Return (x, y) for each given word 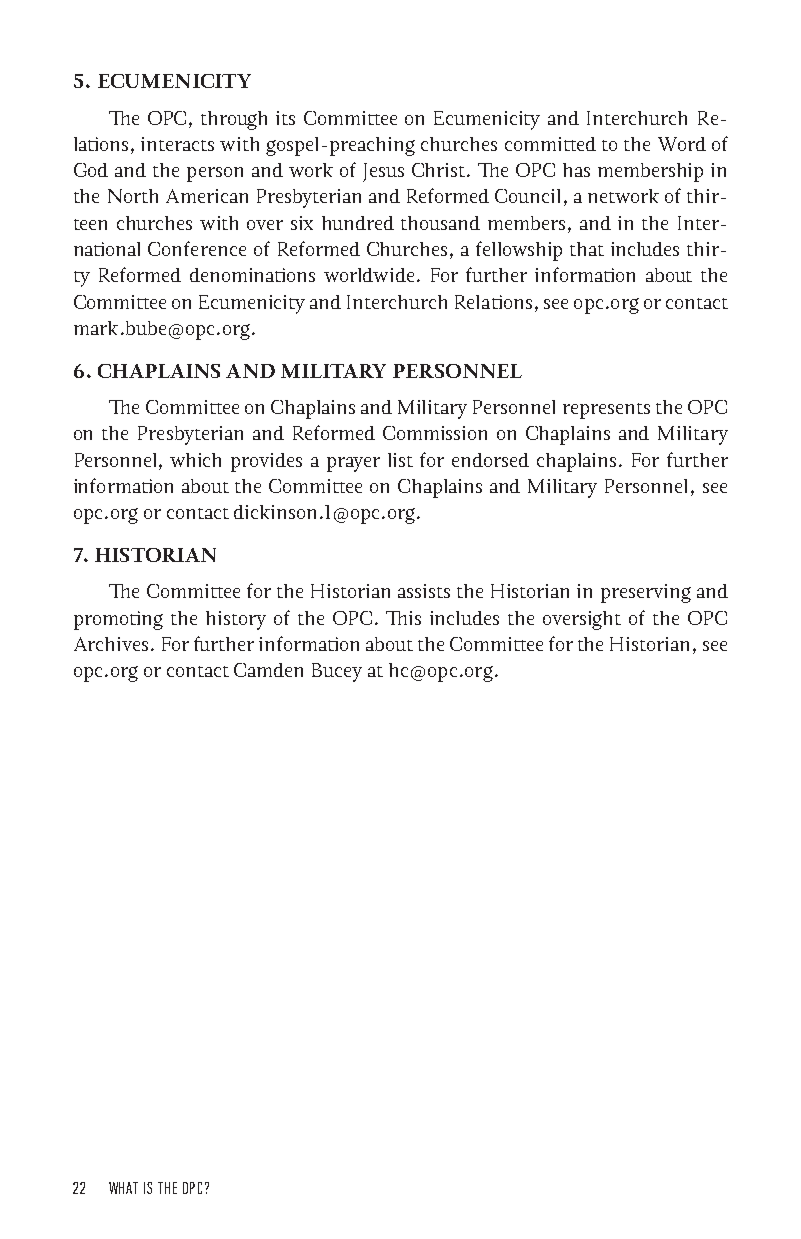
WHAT (123, 1188)
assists (424, 591)
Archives (111, 644)
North (133, 196)
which (195, 460)
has (576, 170)
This (403, 618)
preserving (646, 593)
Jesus (383, 172)
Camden (268, 670)
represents (606, 411)
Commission (435, 433)
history (236, 620)
